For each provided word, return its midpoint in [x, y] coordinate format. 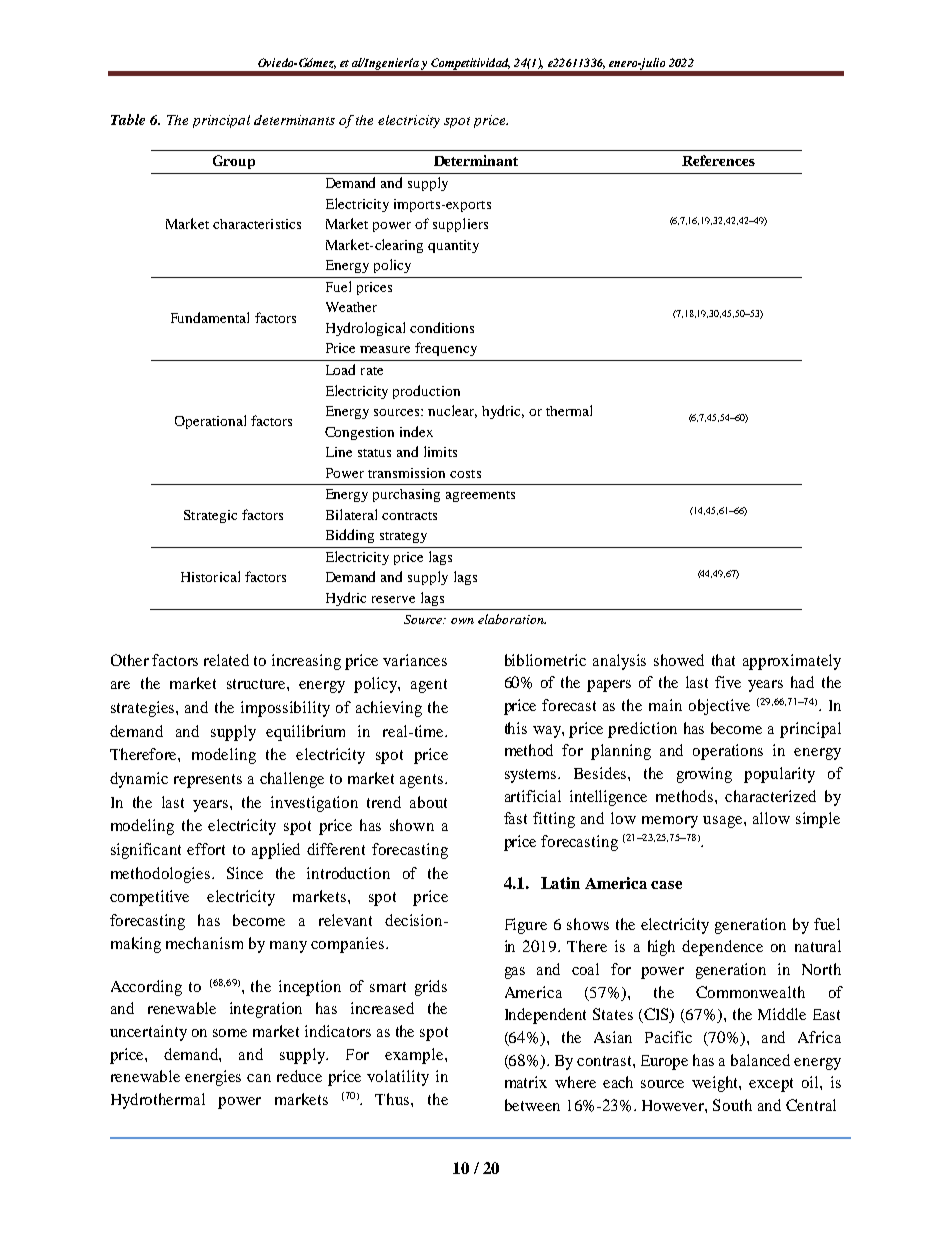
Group [234, 162]
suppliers [460, 225]
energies [213, 1078]
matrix [526, 1082]
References [718, 160]
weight [716, 1084]
